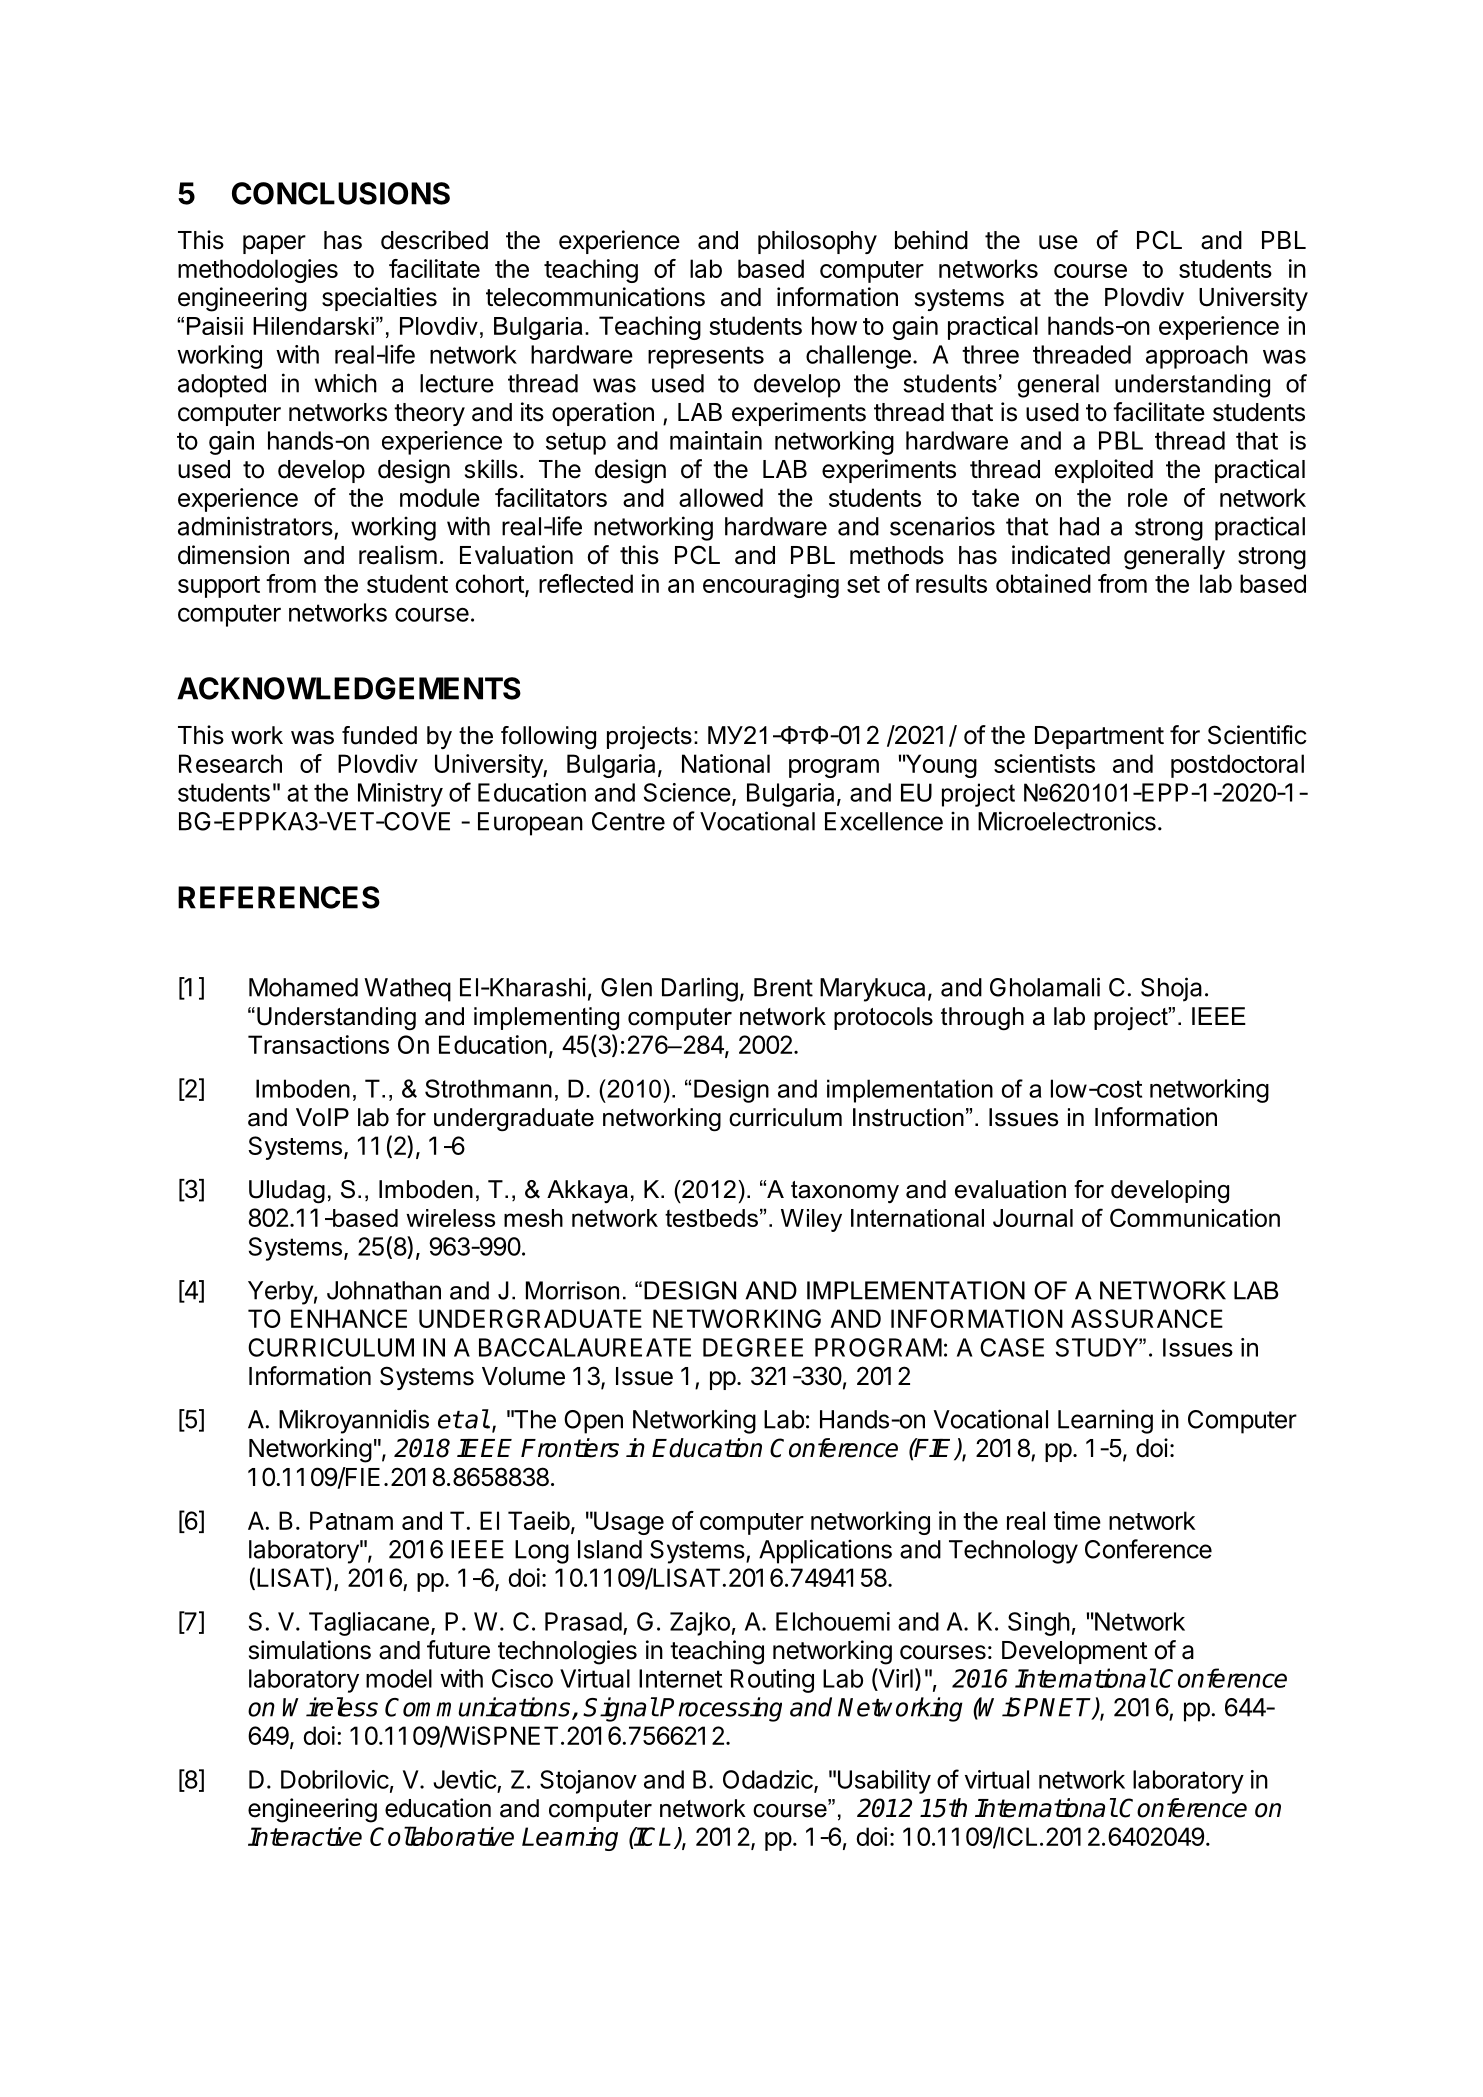  I want to click on Interactive, so click(305, 1836).
